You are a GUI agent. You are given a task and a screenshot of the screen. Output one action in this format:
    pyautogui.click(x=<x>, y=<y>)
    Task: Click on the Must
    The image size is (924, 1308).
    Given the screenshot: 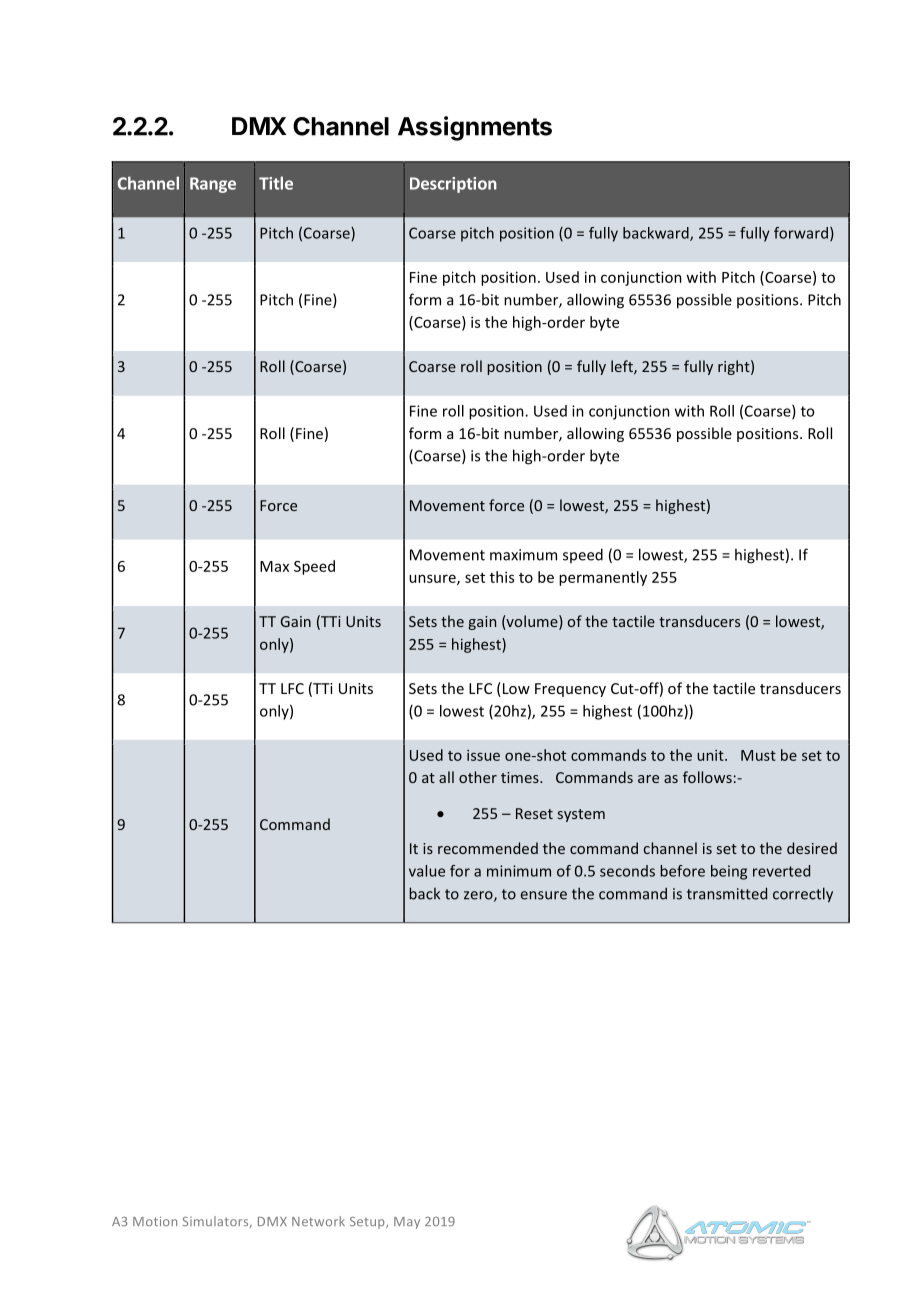 What is the action you would take?
    pyautogui.click(x=758, y=755)
